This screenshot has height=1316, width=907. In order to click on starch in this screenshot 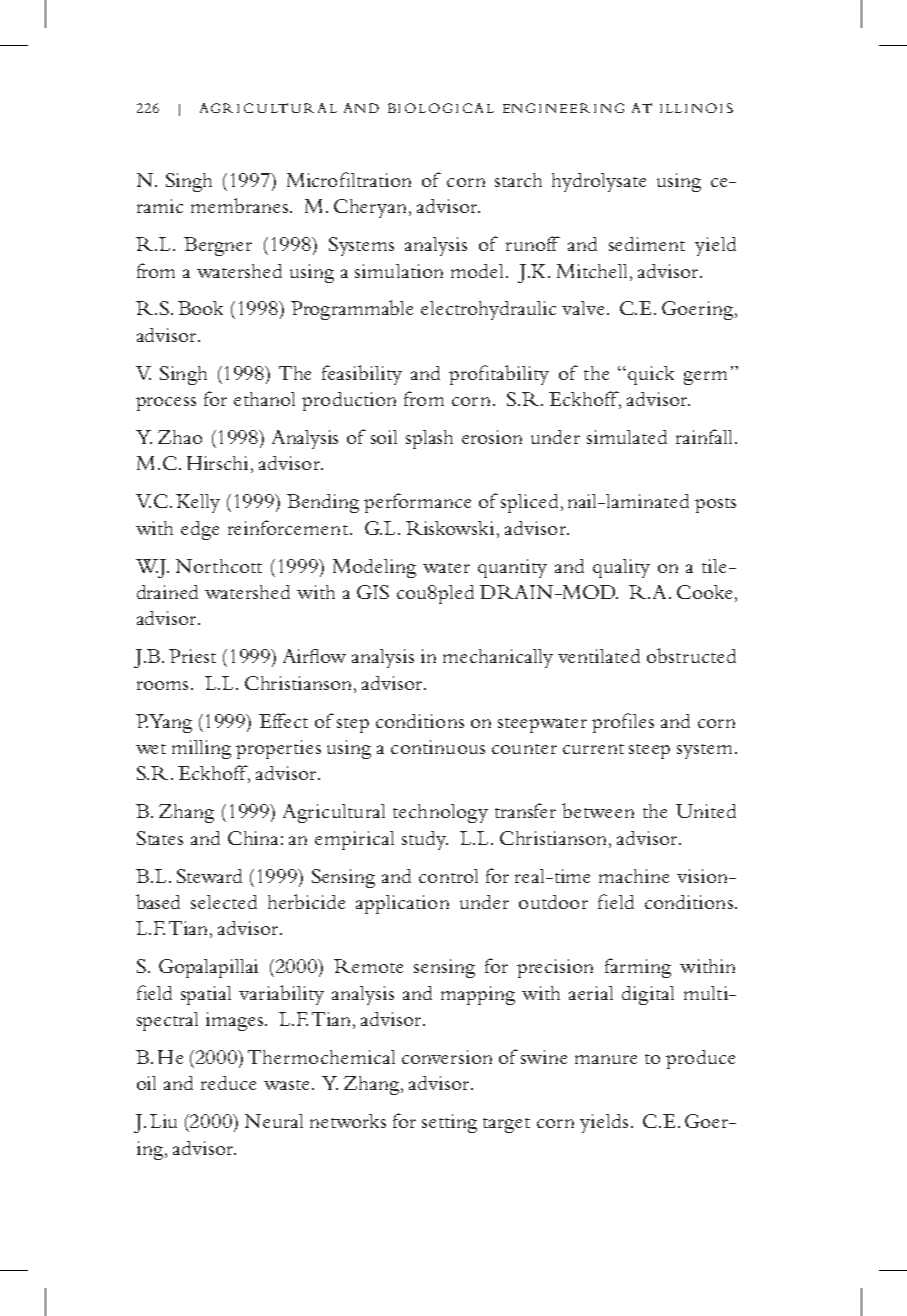, I will do `click(518, 180)`.
